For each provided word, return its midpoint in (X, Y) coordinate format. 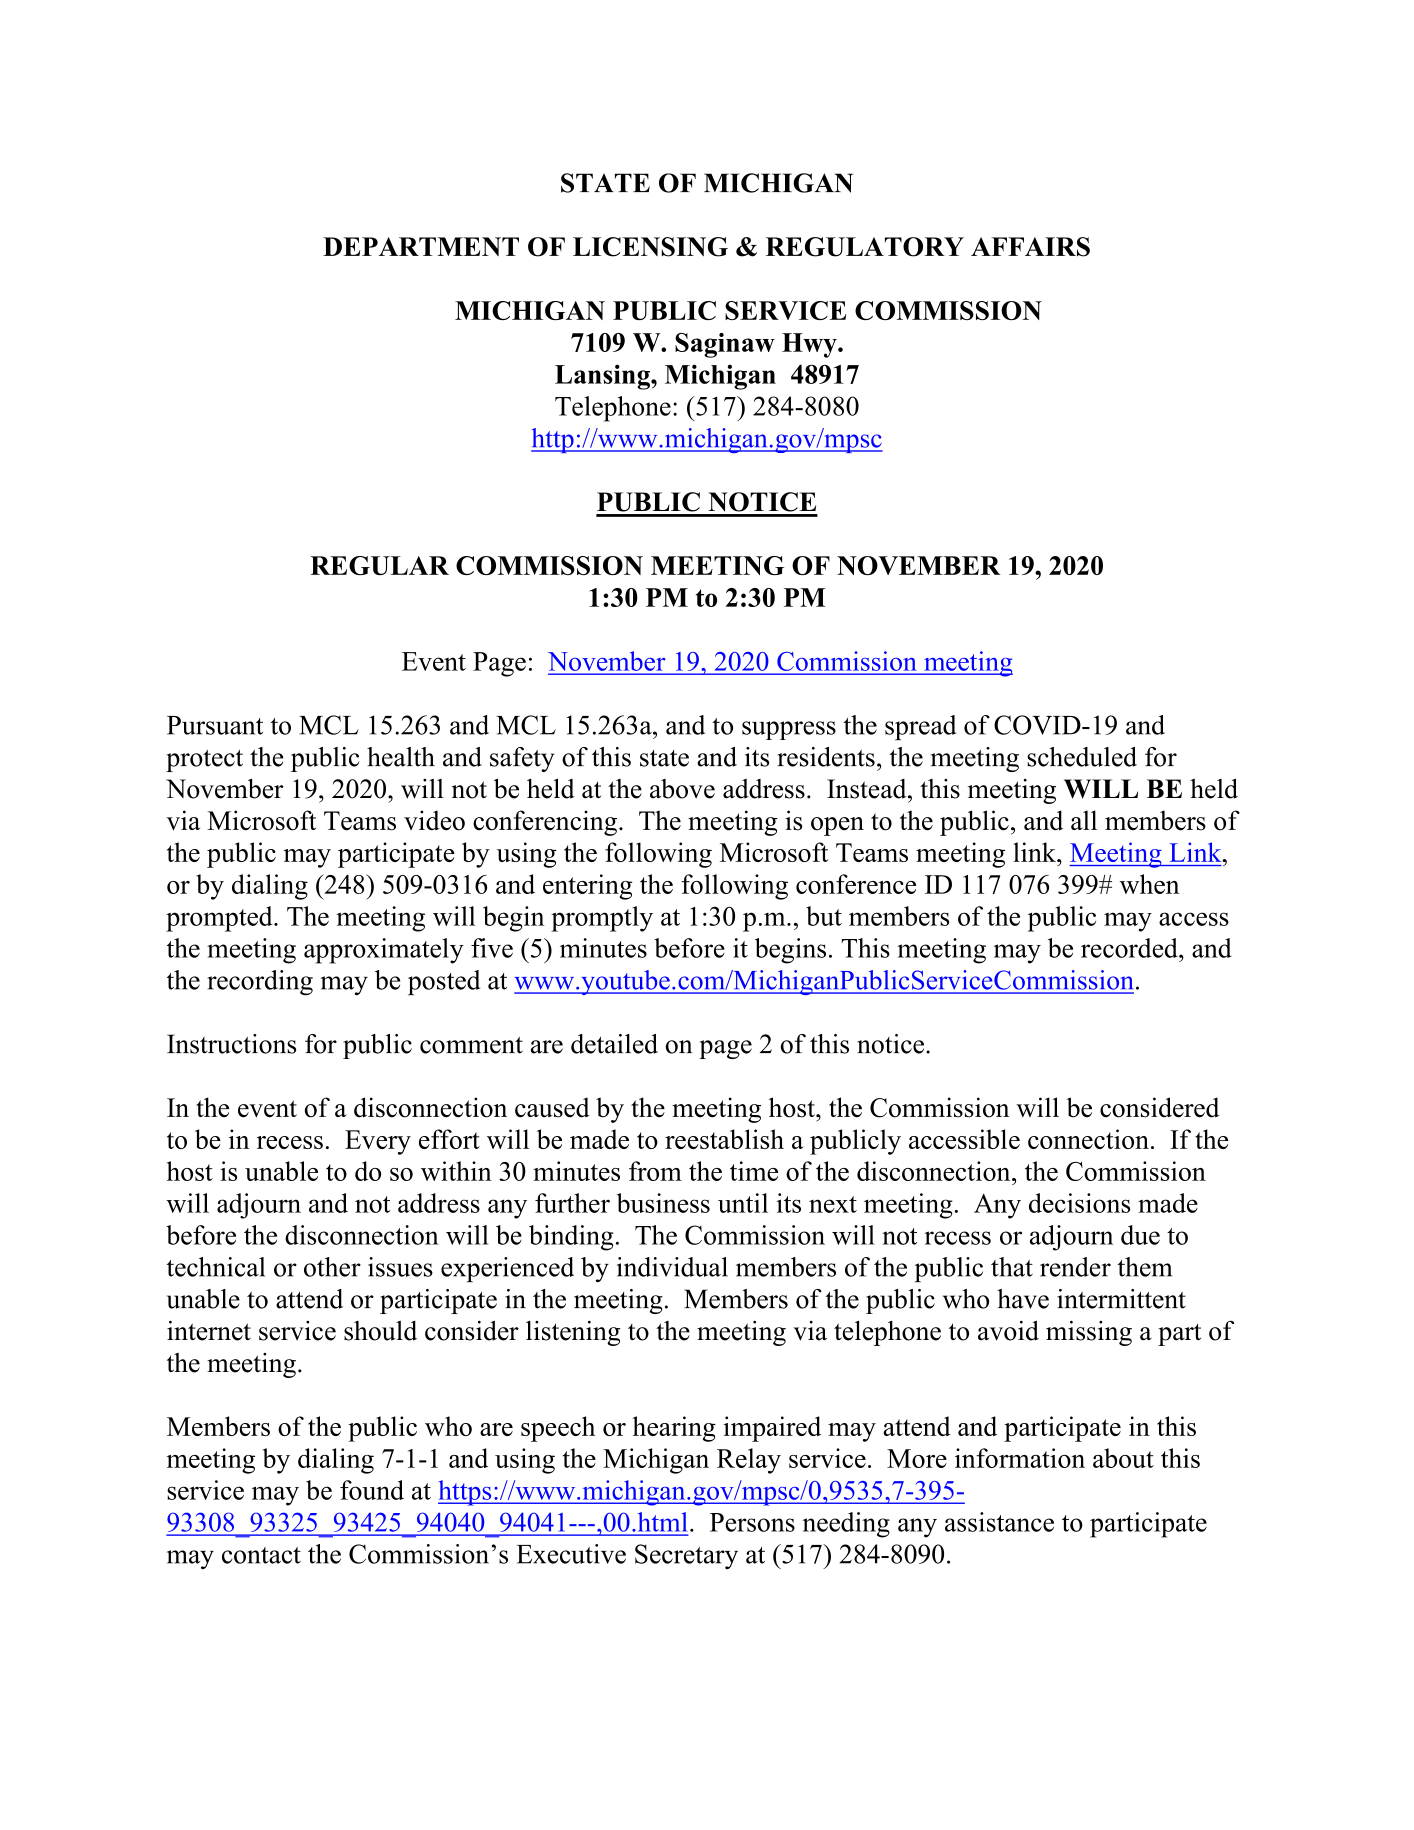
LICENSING (650, 247)
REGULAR (379, 565)
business (663, 1203)
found (372, 1490)
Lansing (603, 377)
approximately (384, 951)
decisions (1079, 1203)
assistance (999, 1522)
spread (920, 727)
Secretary (686, 1556)
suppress (789, 730)
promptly (602, 919)
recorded (1130, 948)
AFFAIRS (1030, 247)
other (332, 1267)
